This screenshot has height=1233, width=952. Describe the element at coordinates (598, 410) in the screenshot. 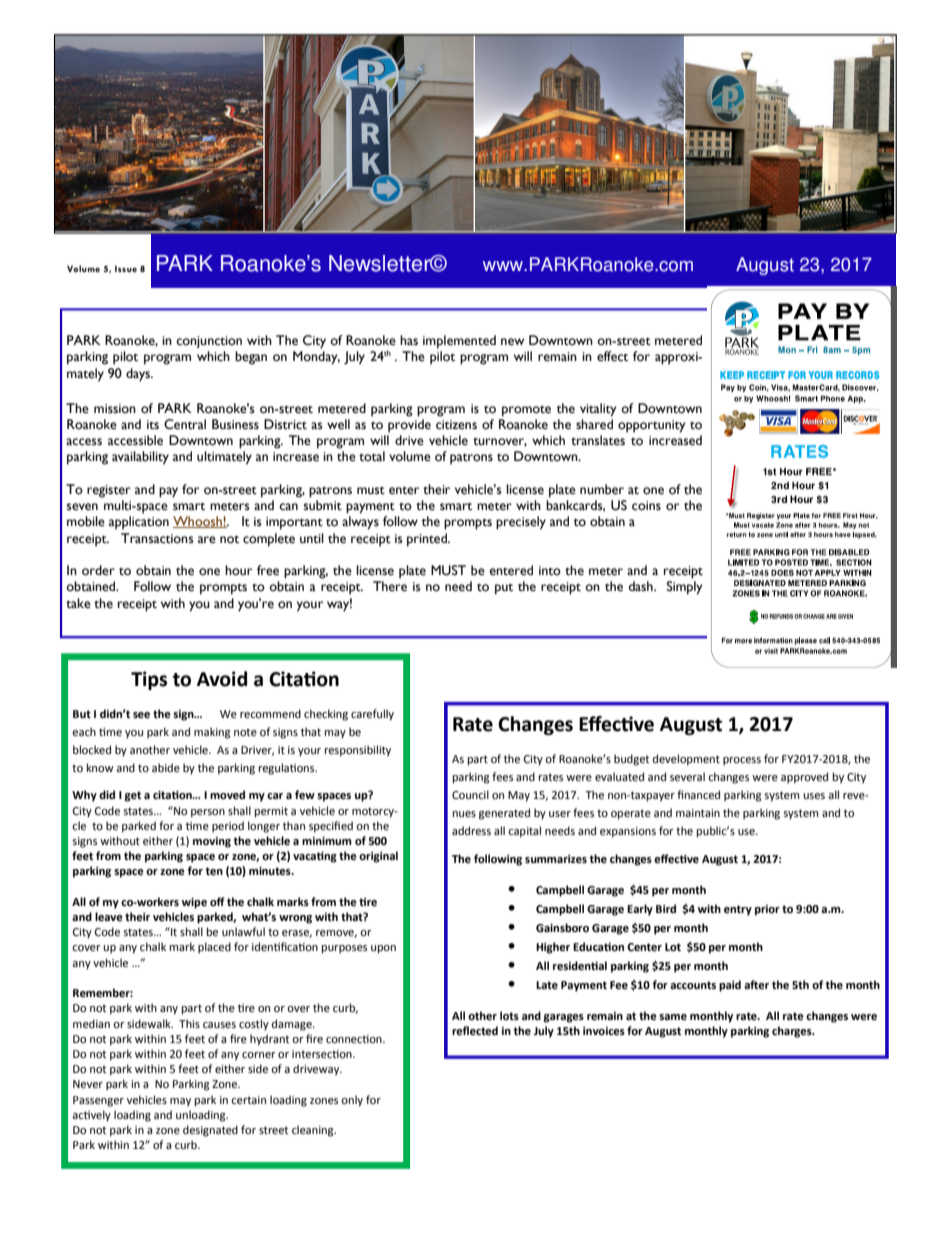

I see `vitality` at that location.
